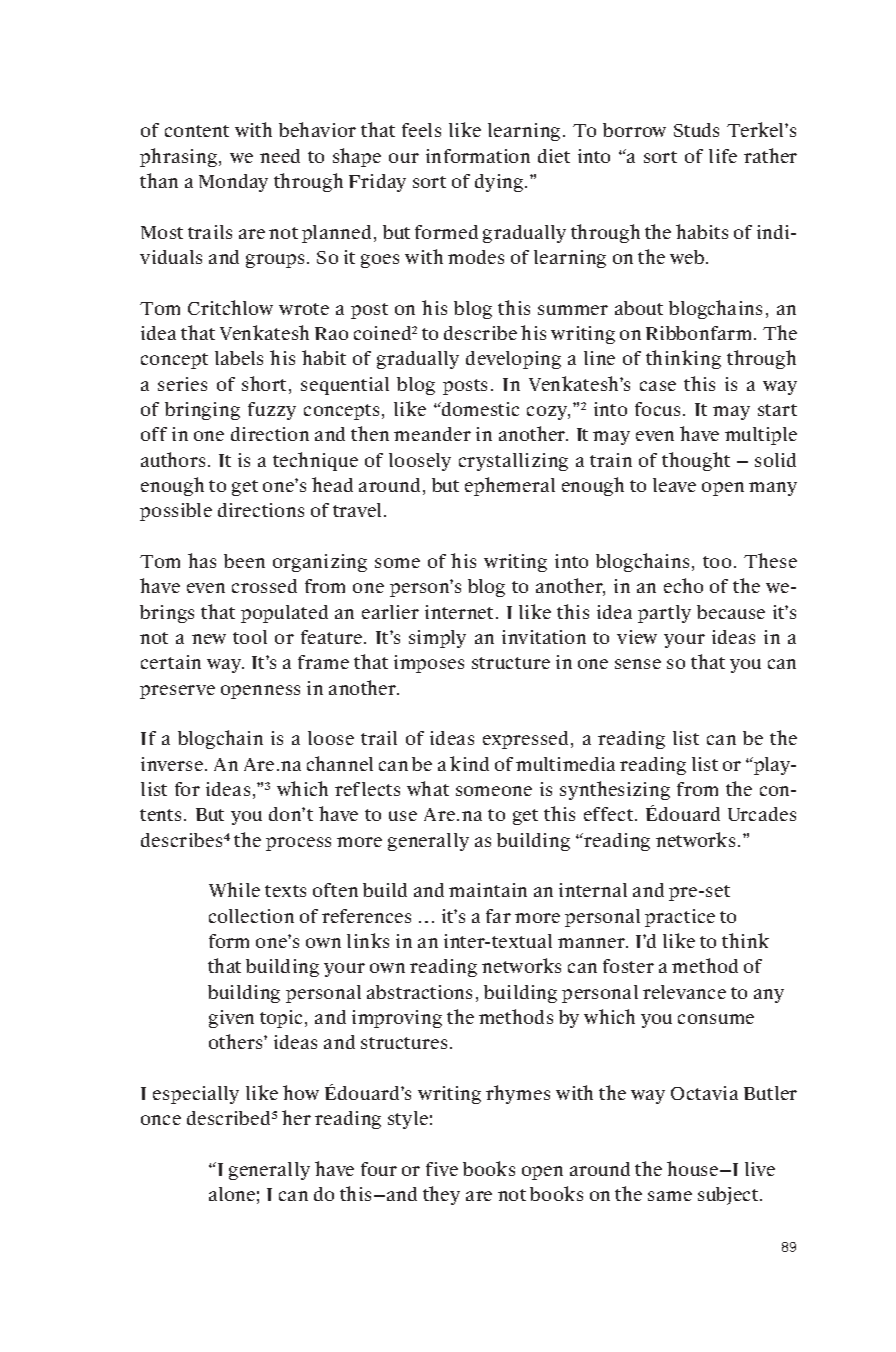  I want to click on practice, so click(680, 918).
